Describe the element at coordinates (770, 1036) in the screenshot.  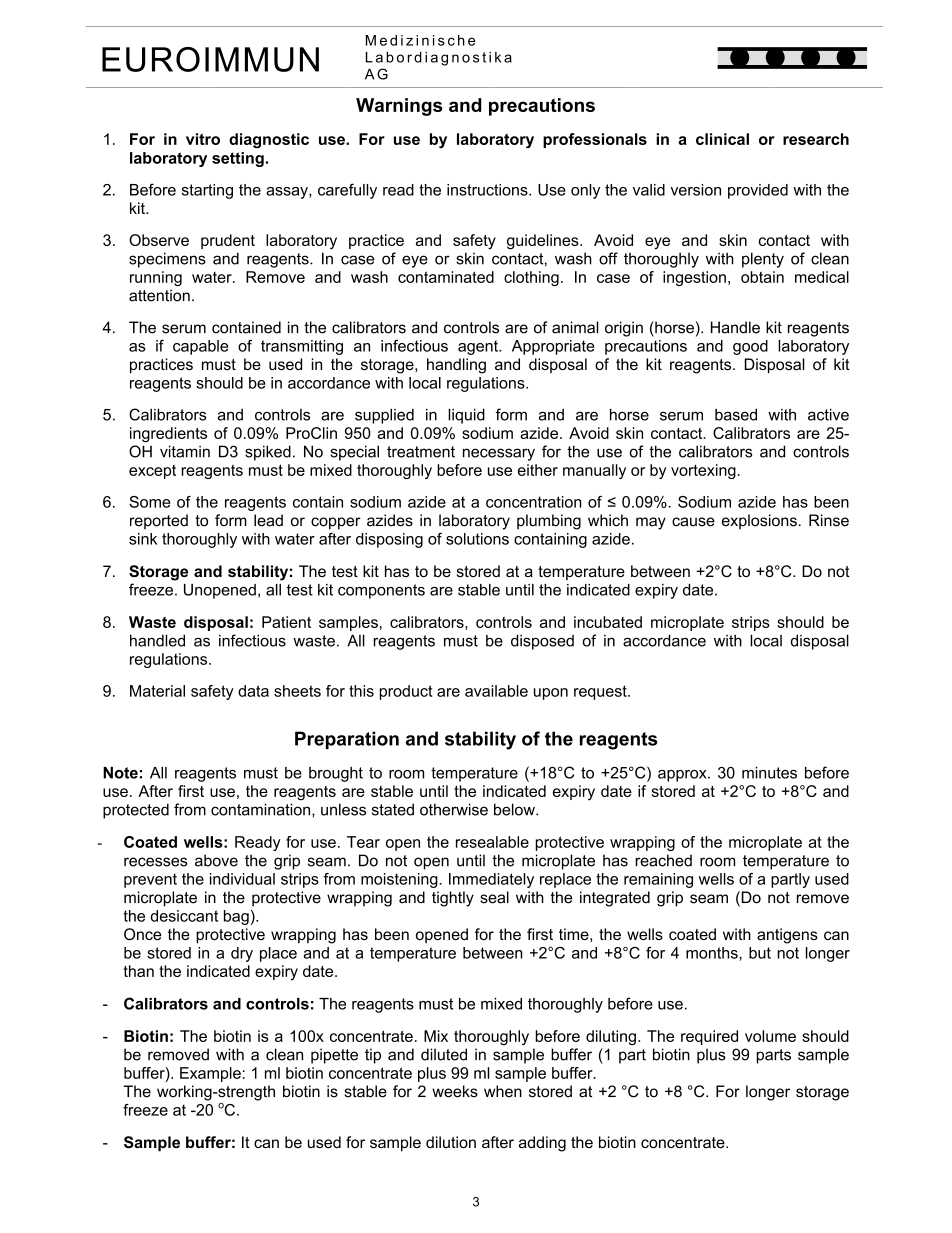
I see `volume` at that location.
